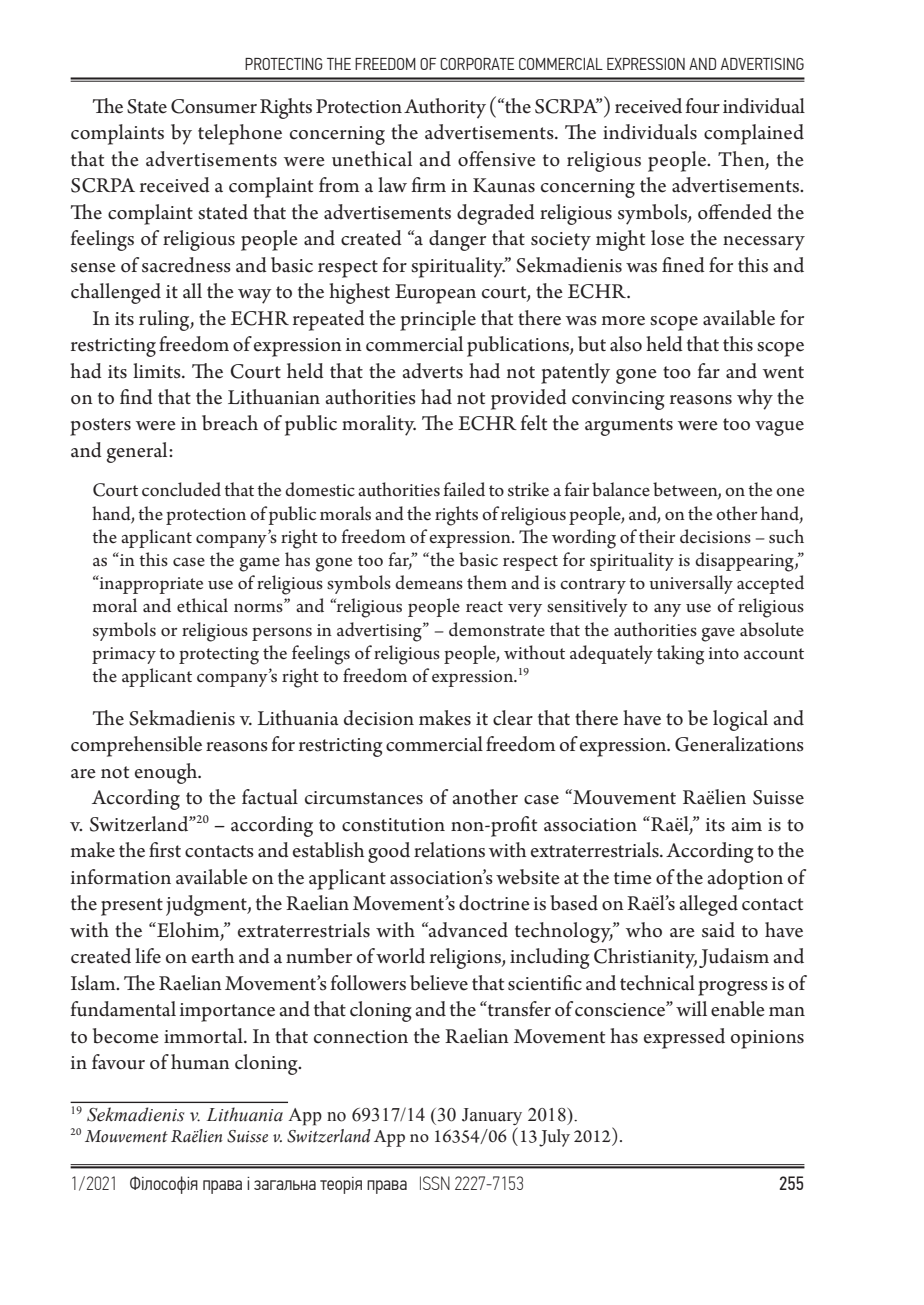  What do you see at coordinates (124, 655) in the screenshot?
I see `primacy` at bounding box center [124, 655].
